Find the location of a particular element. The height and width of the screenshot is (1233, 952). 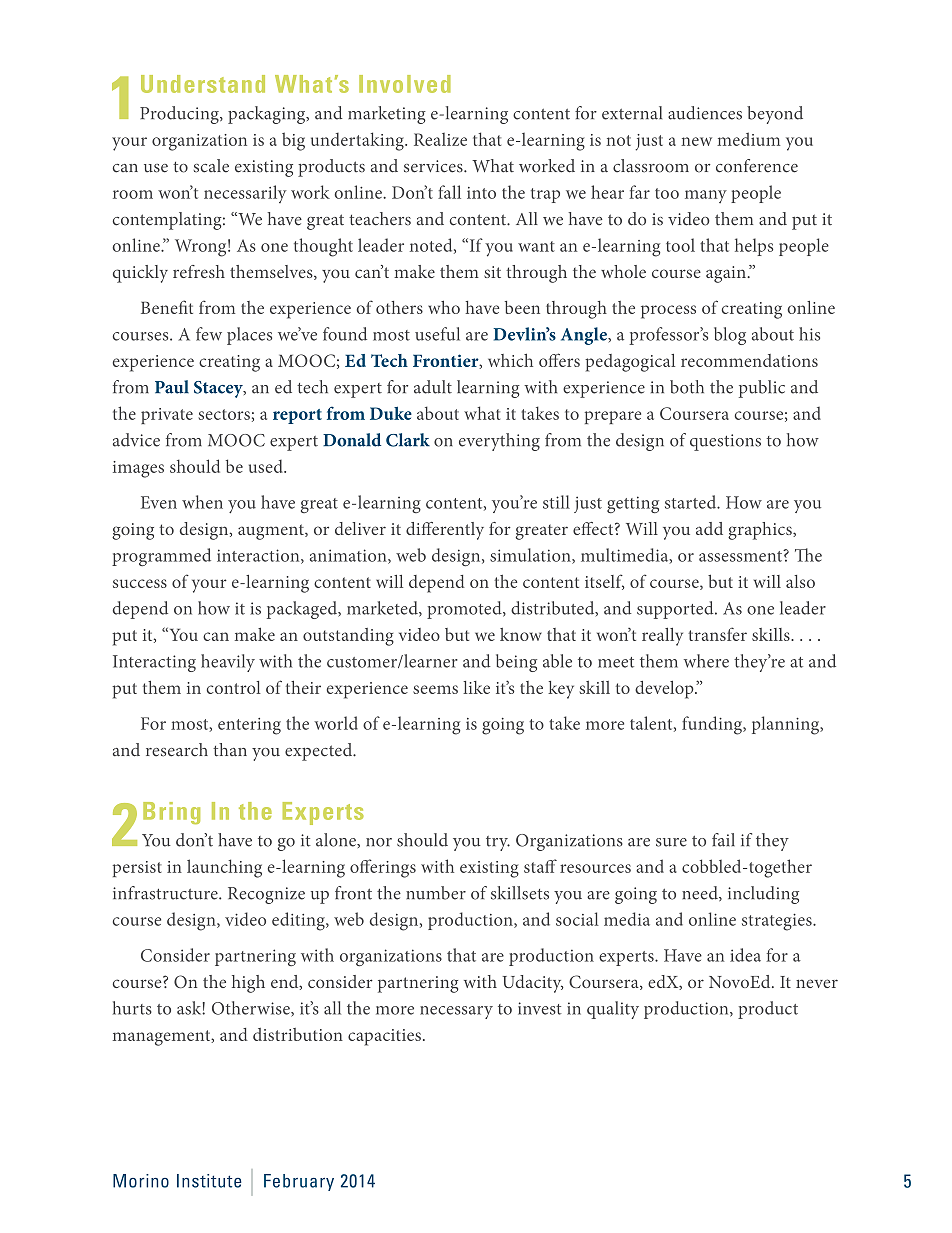

including is located at coordinates (763, 895).
